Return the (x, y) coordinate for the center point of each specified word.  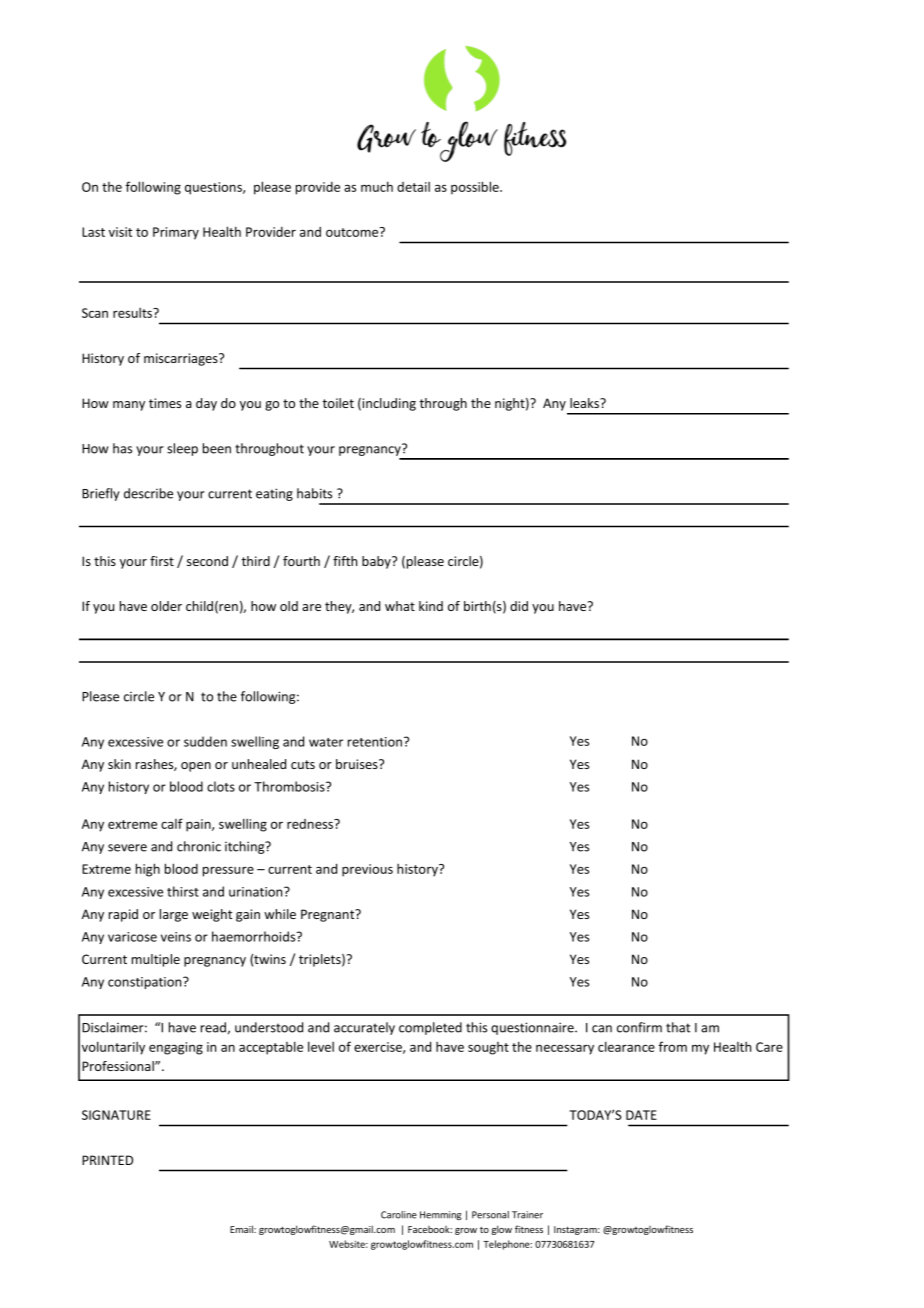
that (678, 1027)
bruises (358, 764)
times (165, 403)
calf (172, 823)
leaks (586, 403)
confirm (639, 1027)
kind (431, 606)
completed (430, 1028)
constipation (146, 983)
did (519, 606)
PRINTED (107, 1160)
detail (413, 187)
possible (476, 188)
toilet (338, 403)
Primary (176, 233)
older (166, 606)
